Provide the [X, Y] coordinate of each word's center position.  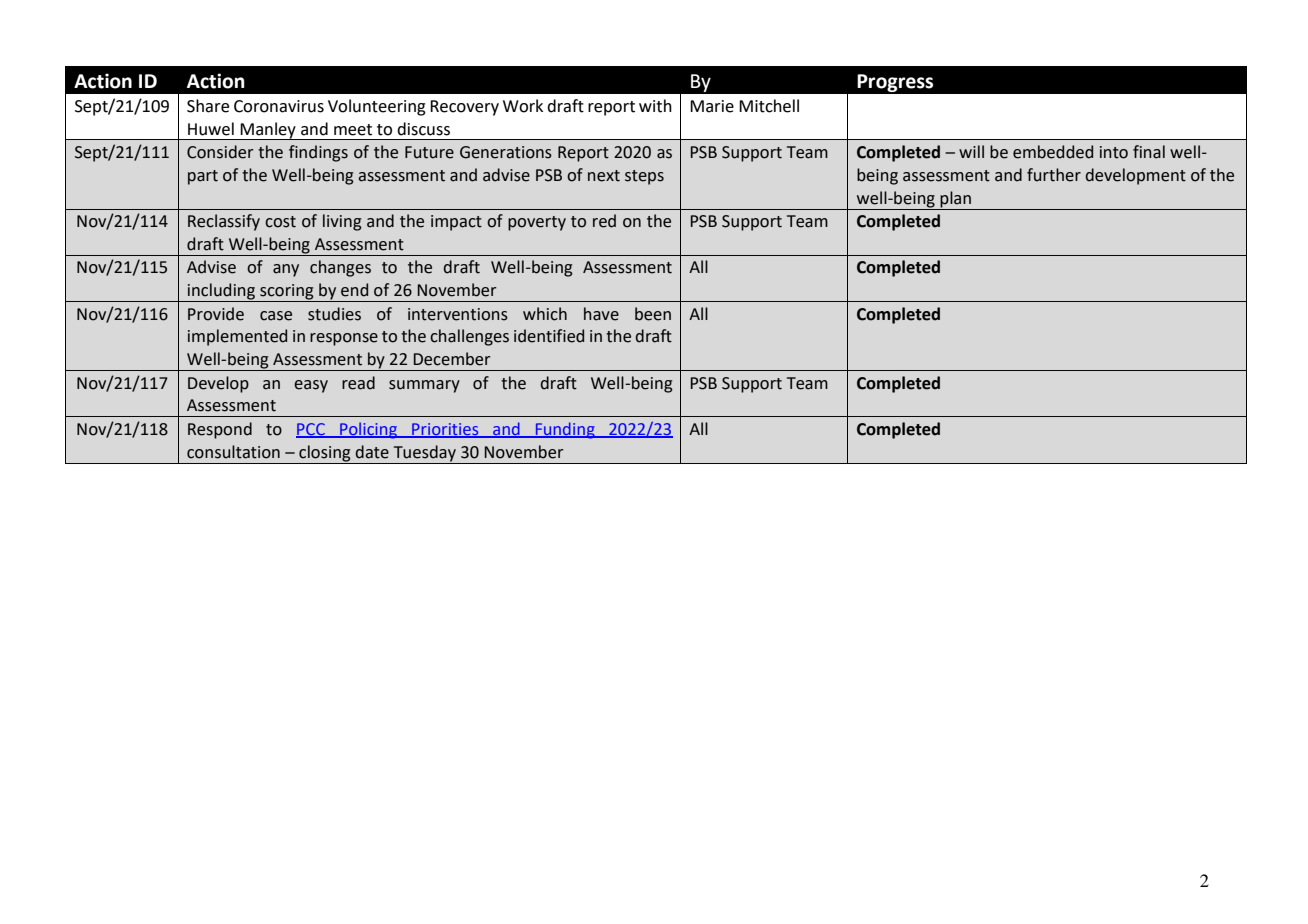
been [653, 314]
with [655, 106]
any [286, 270]
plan [955, 199]
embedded [1053, 152]
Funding [565, 430]
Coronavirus [279, 106]
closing [325, 453]
